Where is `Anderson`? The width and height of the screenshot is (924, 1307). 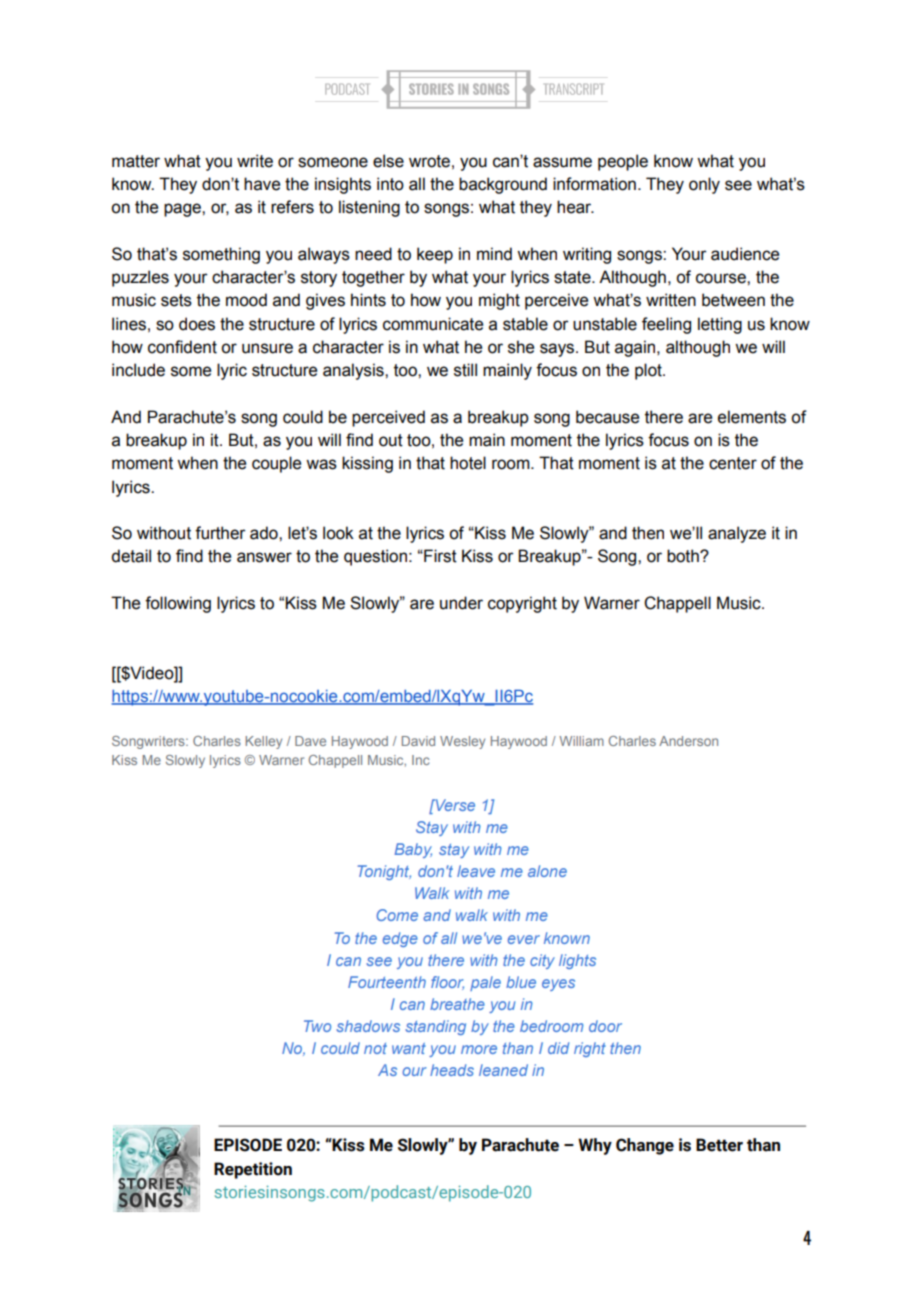
Anderson is located at coordinates (688, 741).
